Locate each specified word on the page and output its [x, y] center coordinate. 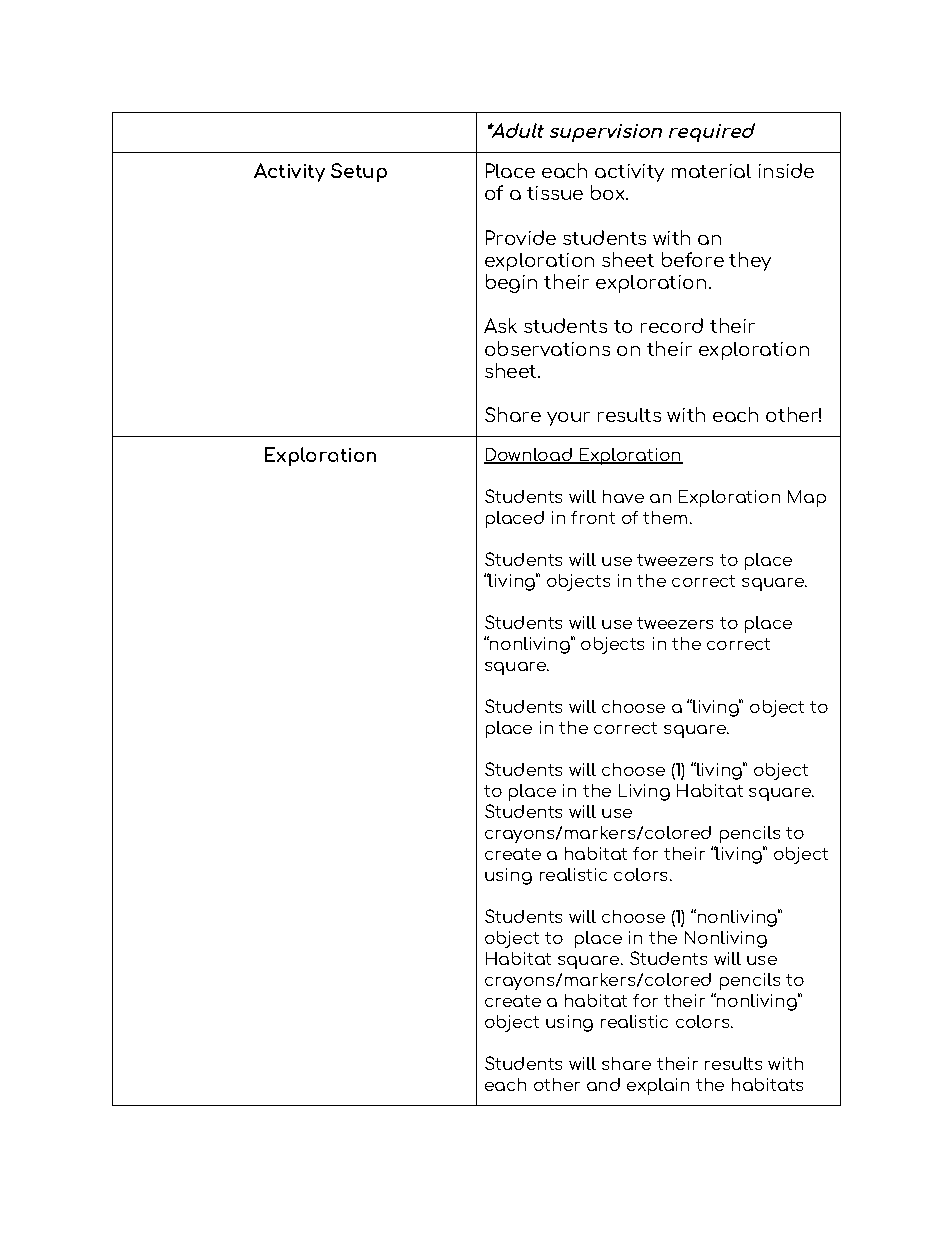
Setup [359, 172]
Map [807, 498]
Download [529, 456]
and [603, 1084]
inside [786, 170]
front [593, 517]
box [609, 192]
